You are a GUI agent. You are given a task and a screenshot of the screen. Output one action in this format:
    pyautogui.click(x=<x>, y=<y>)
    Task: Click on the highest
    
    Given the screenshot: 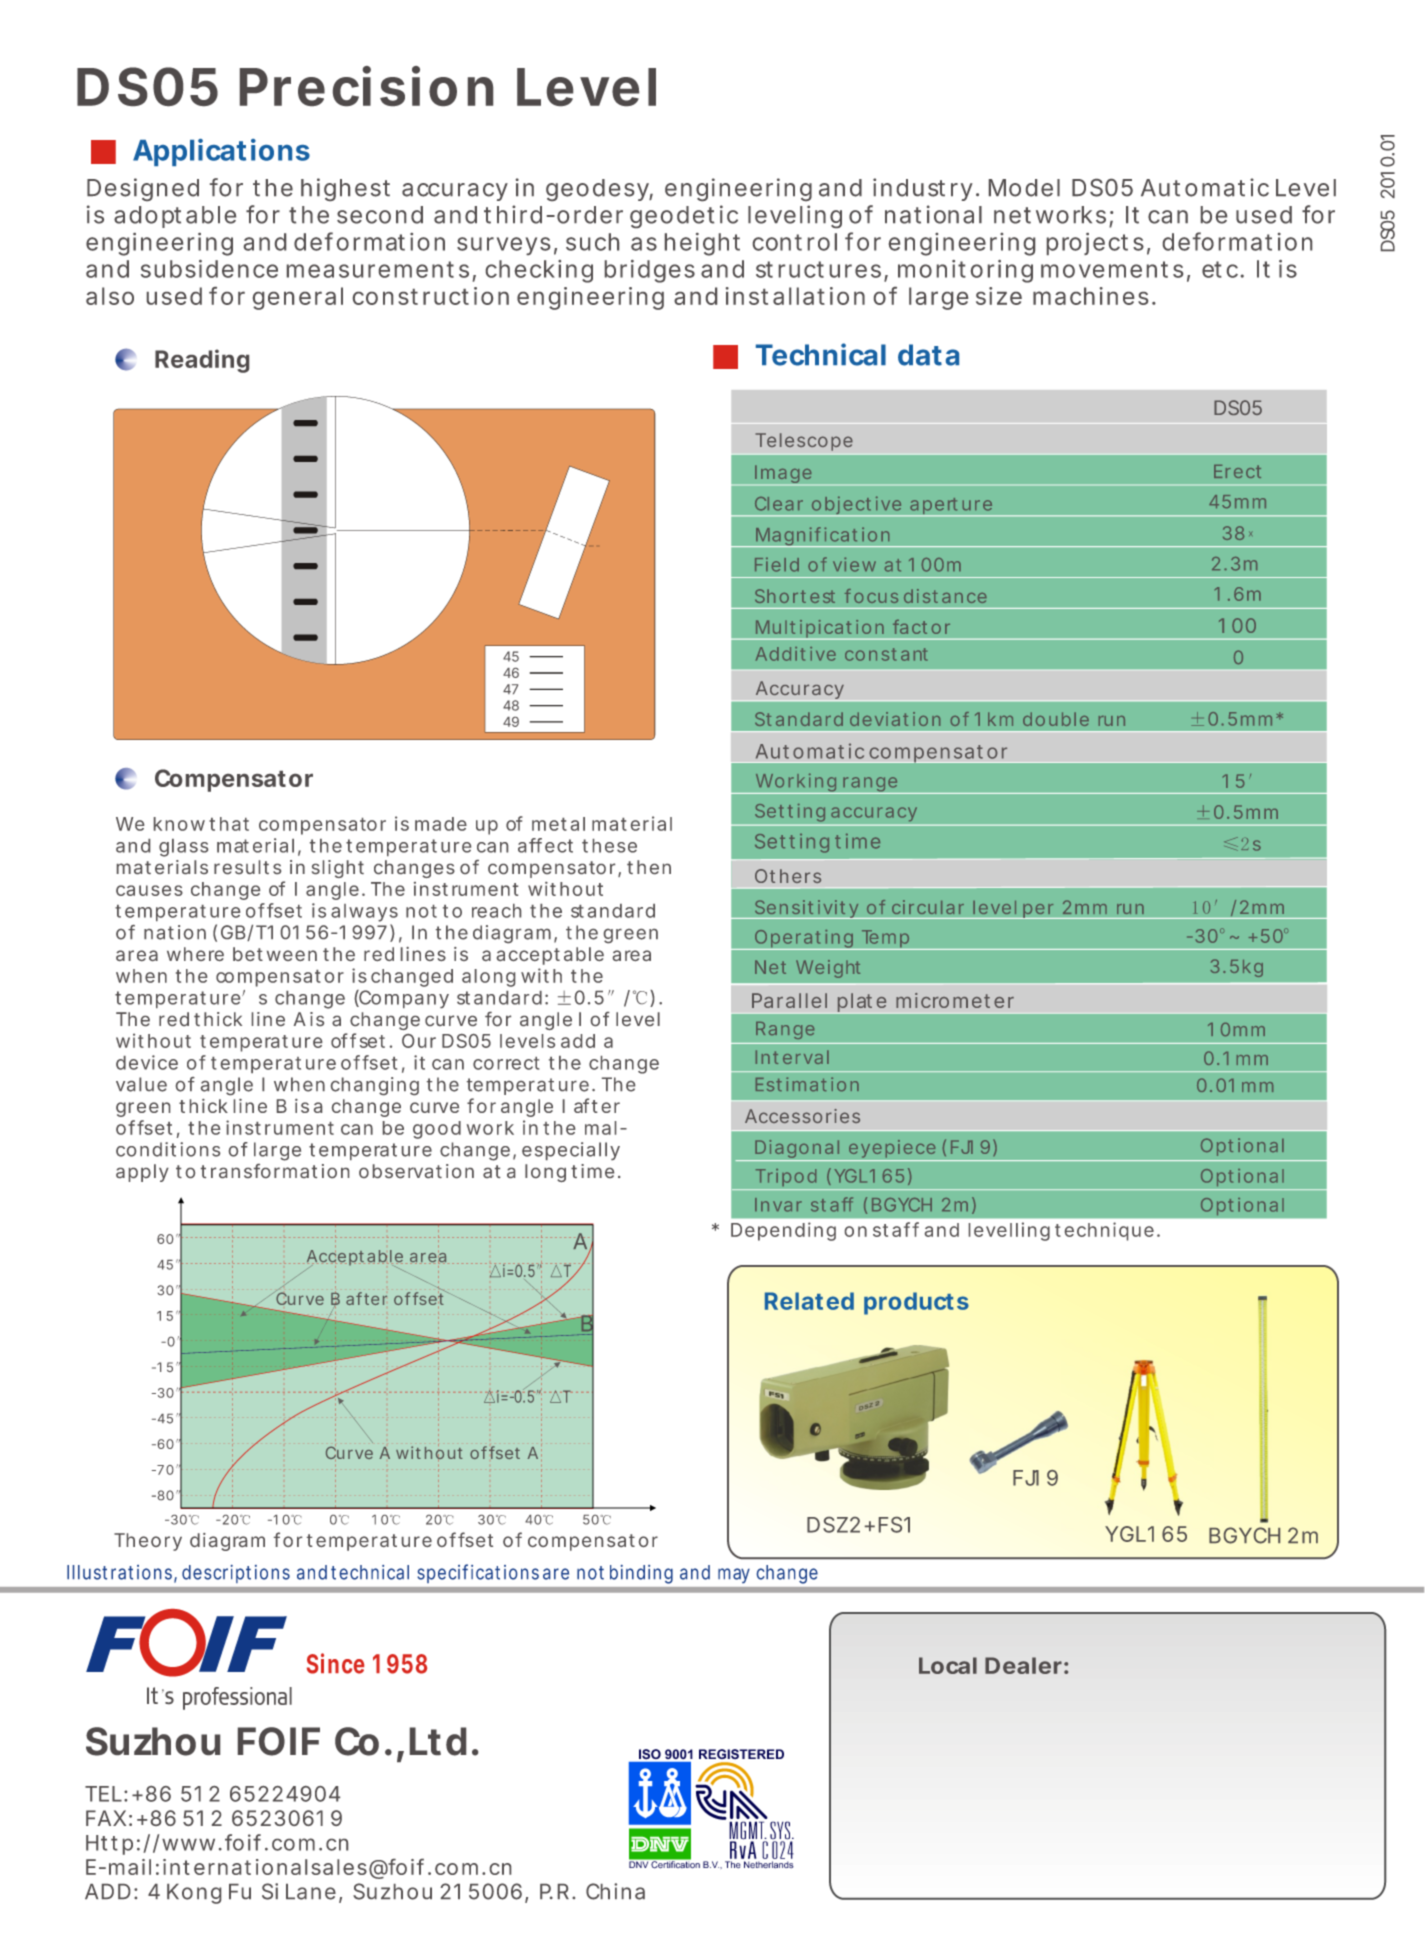 What is the action you would take?
    pyautogui.click(x=345, y=189)
